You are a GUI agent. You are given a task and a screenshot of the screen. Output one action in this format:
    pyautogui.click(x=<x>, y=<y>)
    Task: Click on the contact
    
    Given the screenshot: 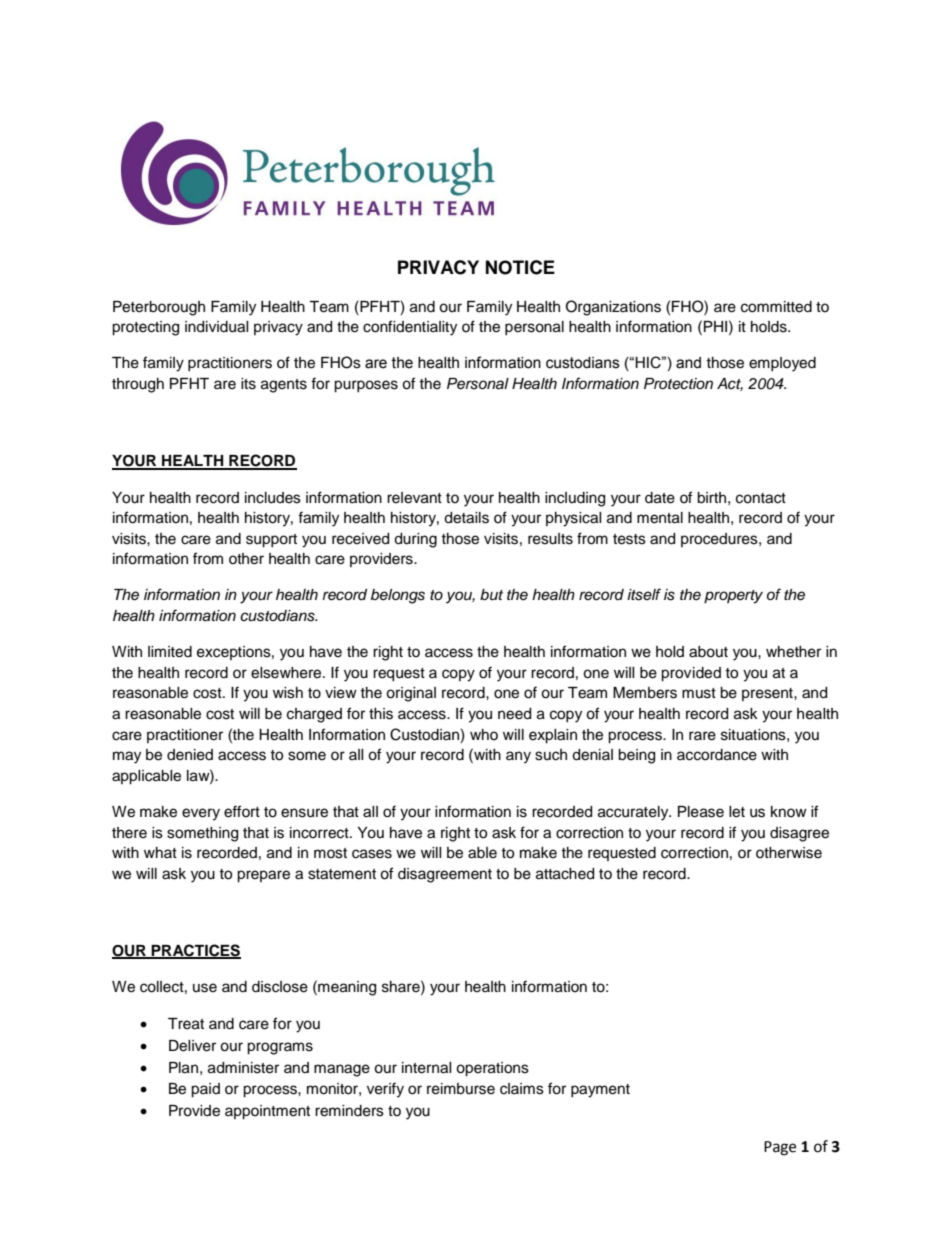 What is the action you would take?
    pyautogui.click(x=761, y=498)
